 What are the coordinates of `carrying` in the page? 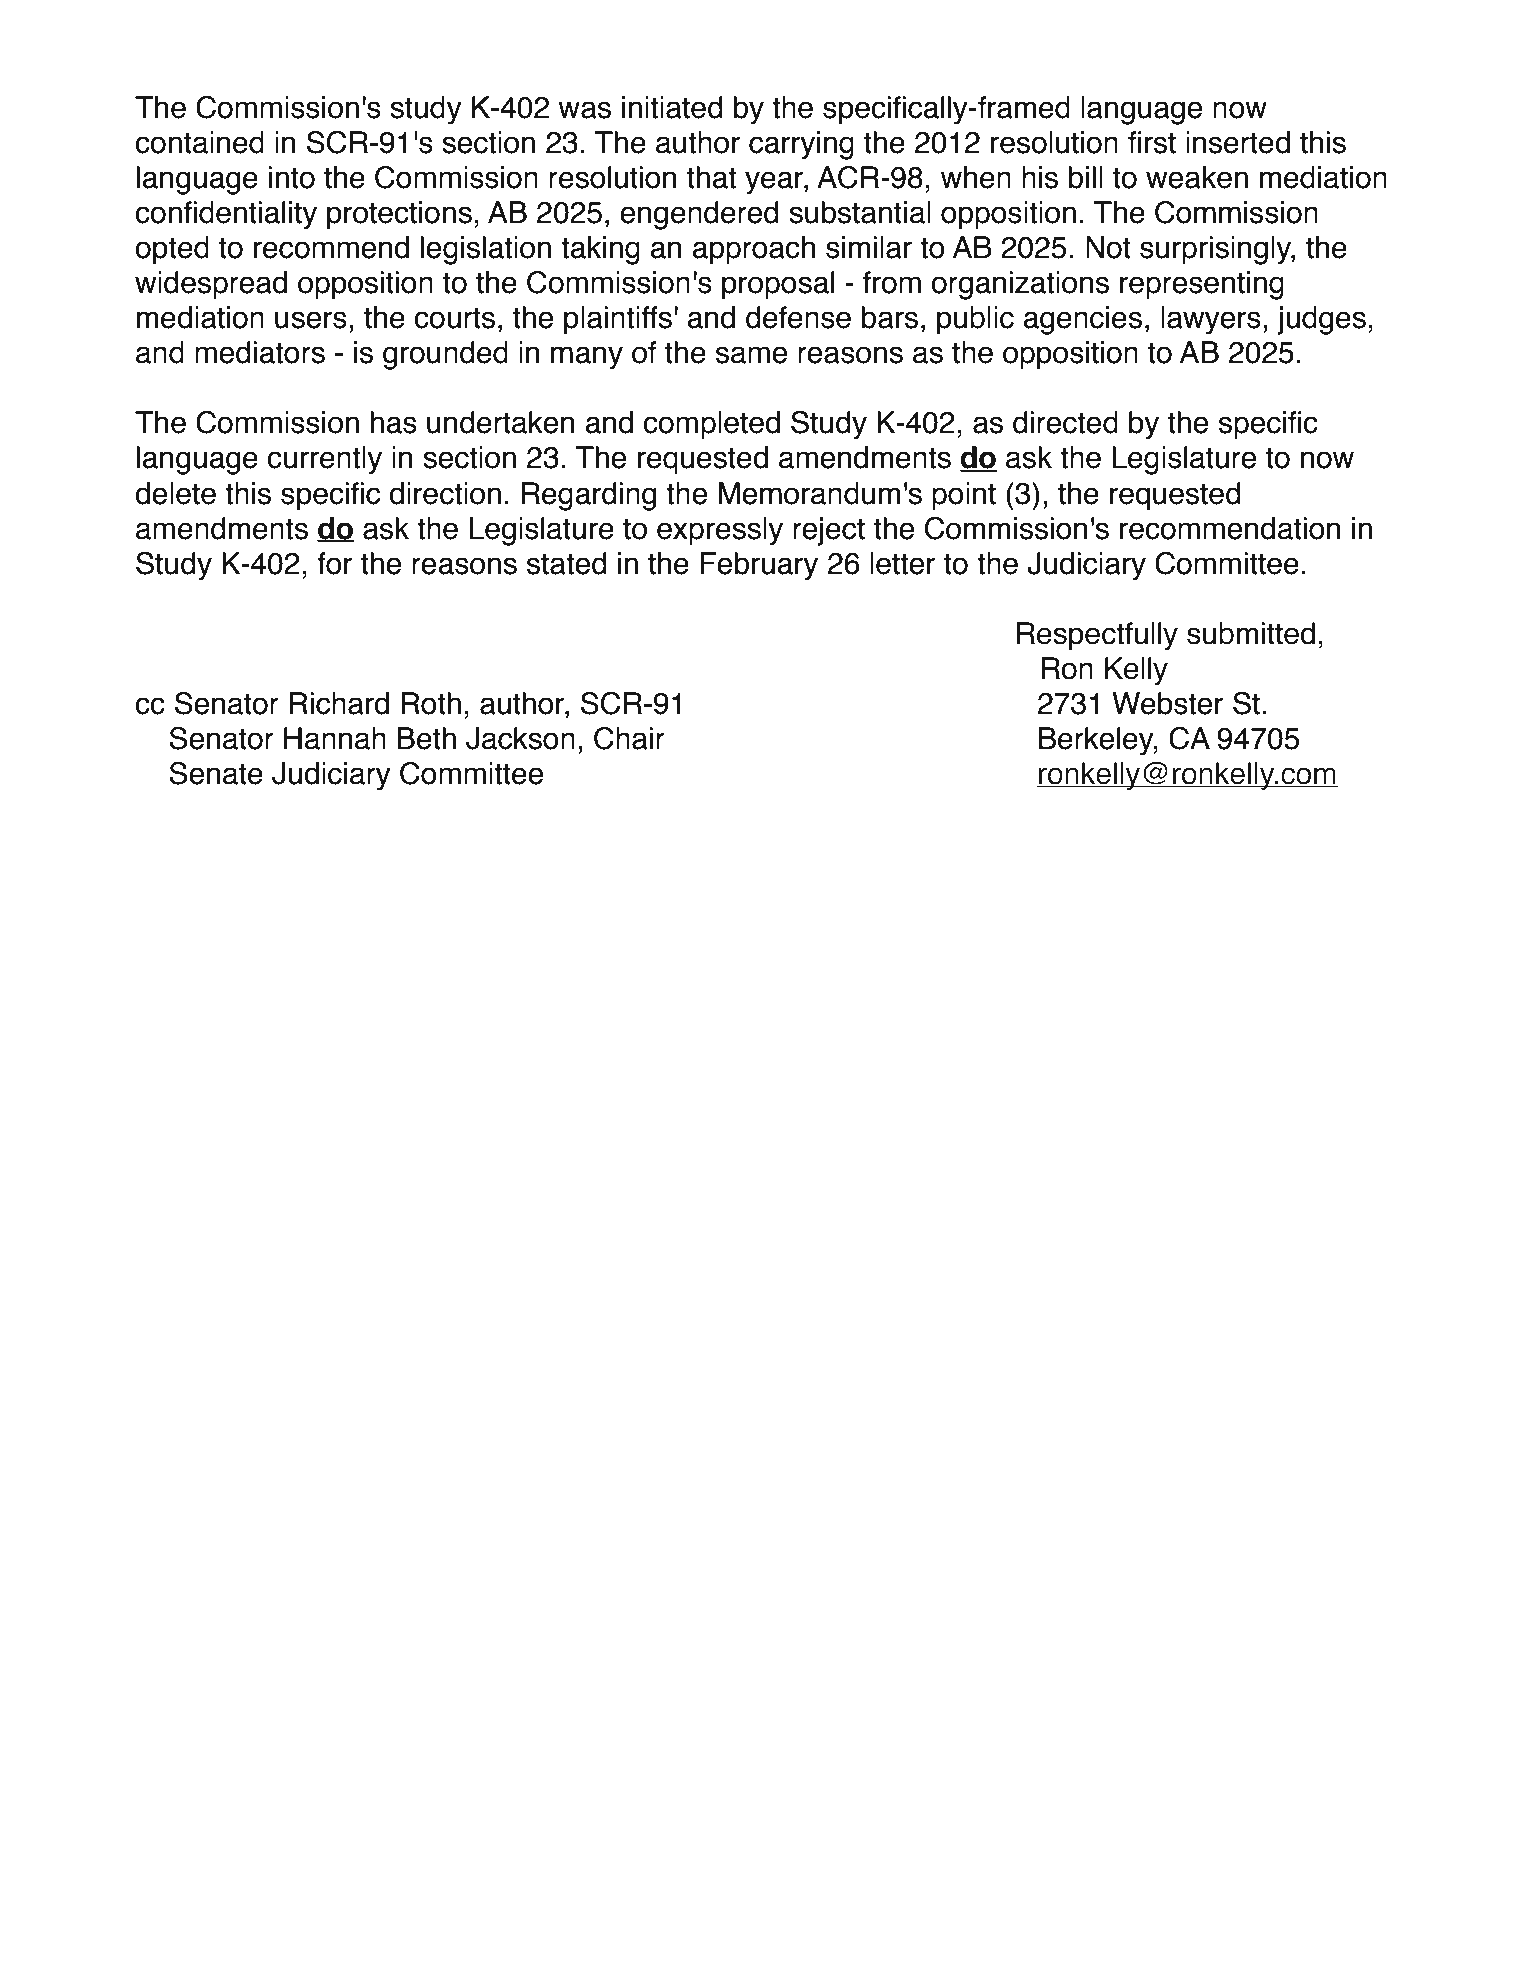 It's located at (801, 145).
